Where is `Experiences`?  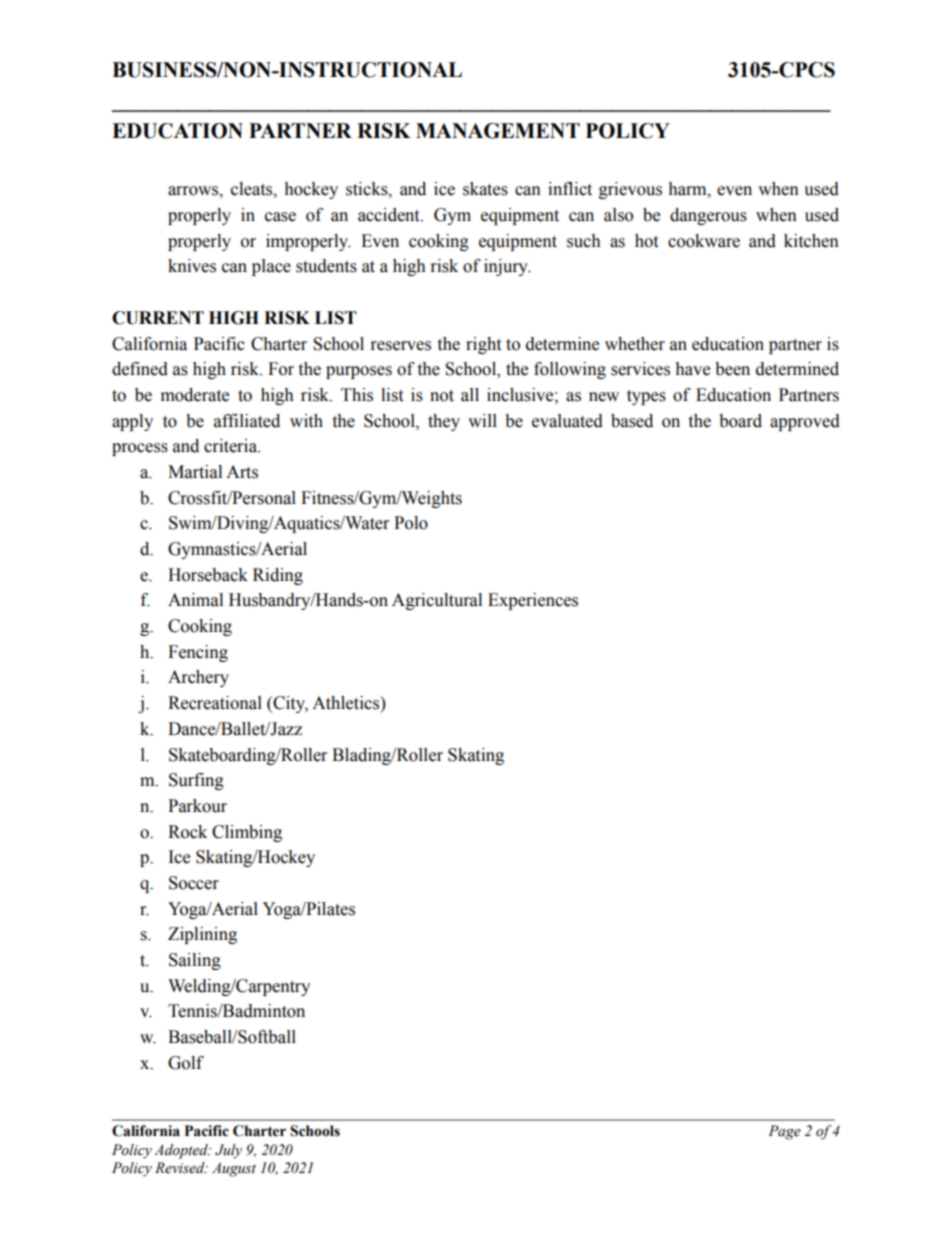 Experiences is located at coordinates (533, 601).
